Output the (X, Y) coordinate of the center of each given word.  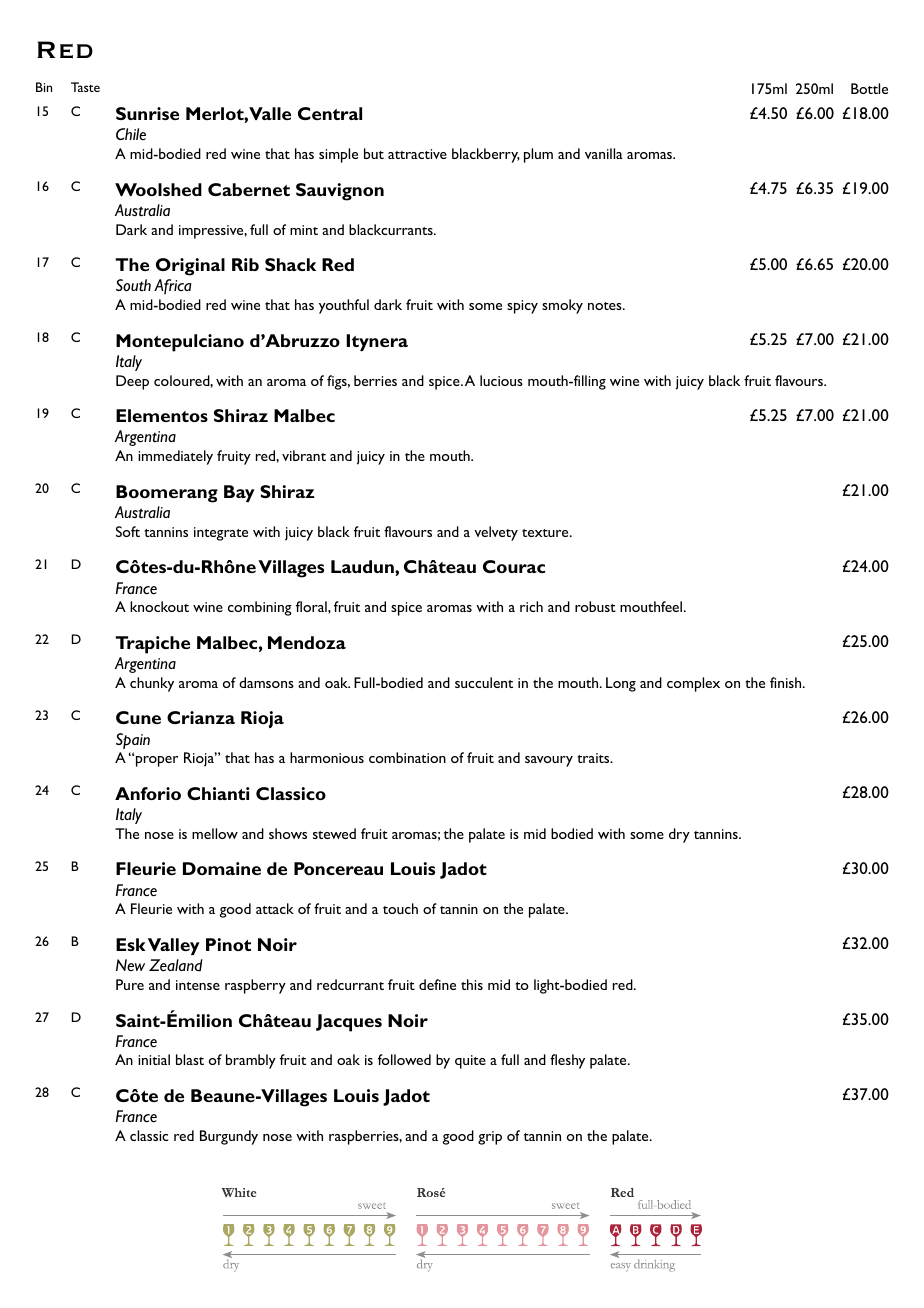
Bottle (869, 88)
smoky (562, 306)
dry (679, 835)
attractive (417, 154)
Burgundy (229, 1137)
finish (787, 682)
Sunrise (147, 113)
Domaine (222, 868)
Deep (132, 382)
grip (490, 1138)
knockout (159, 606)
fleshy (567, 1061)
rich (531, 606)
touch (400, 908)
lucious (501, 380)
